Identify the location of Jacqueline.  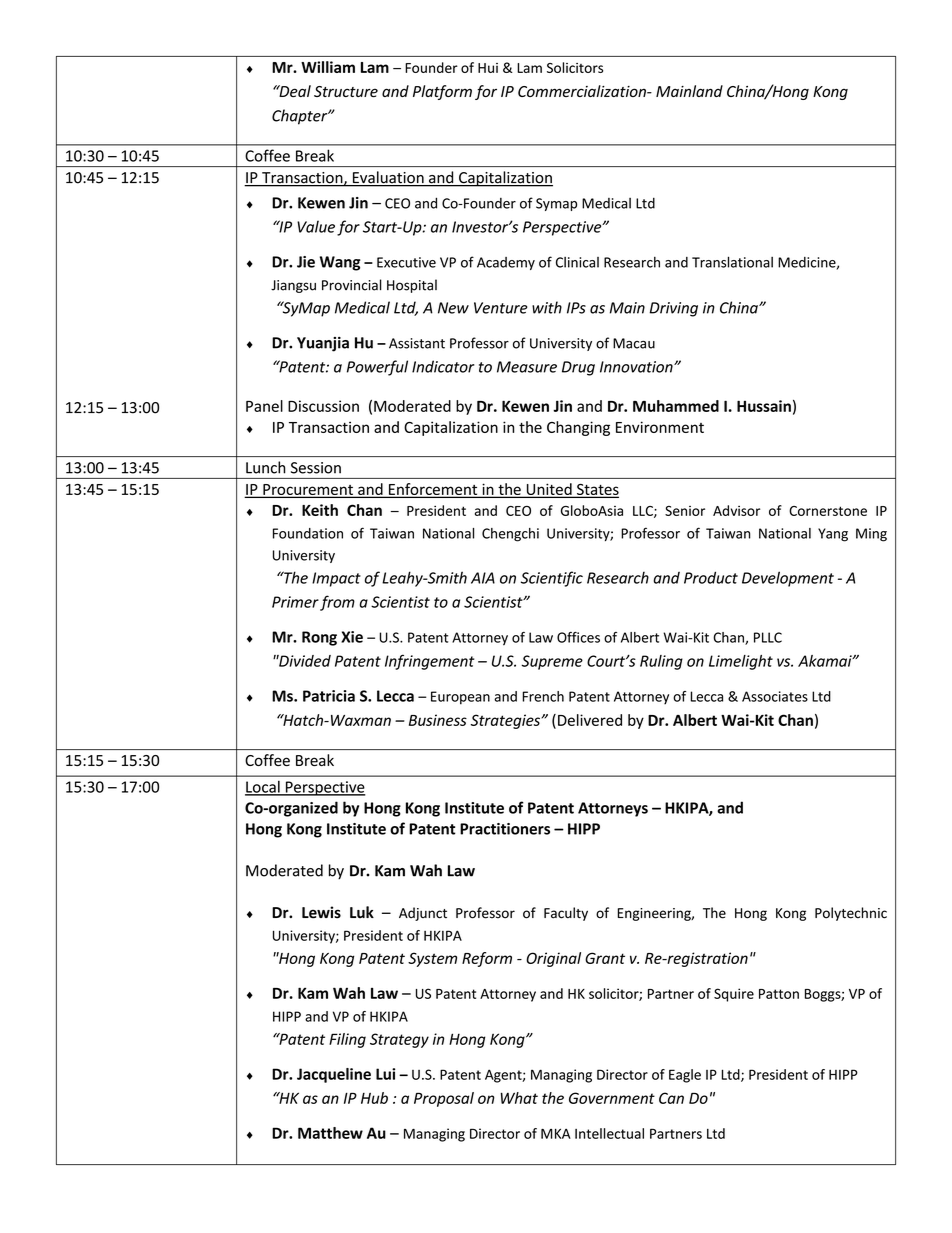
(334, 1075).
